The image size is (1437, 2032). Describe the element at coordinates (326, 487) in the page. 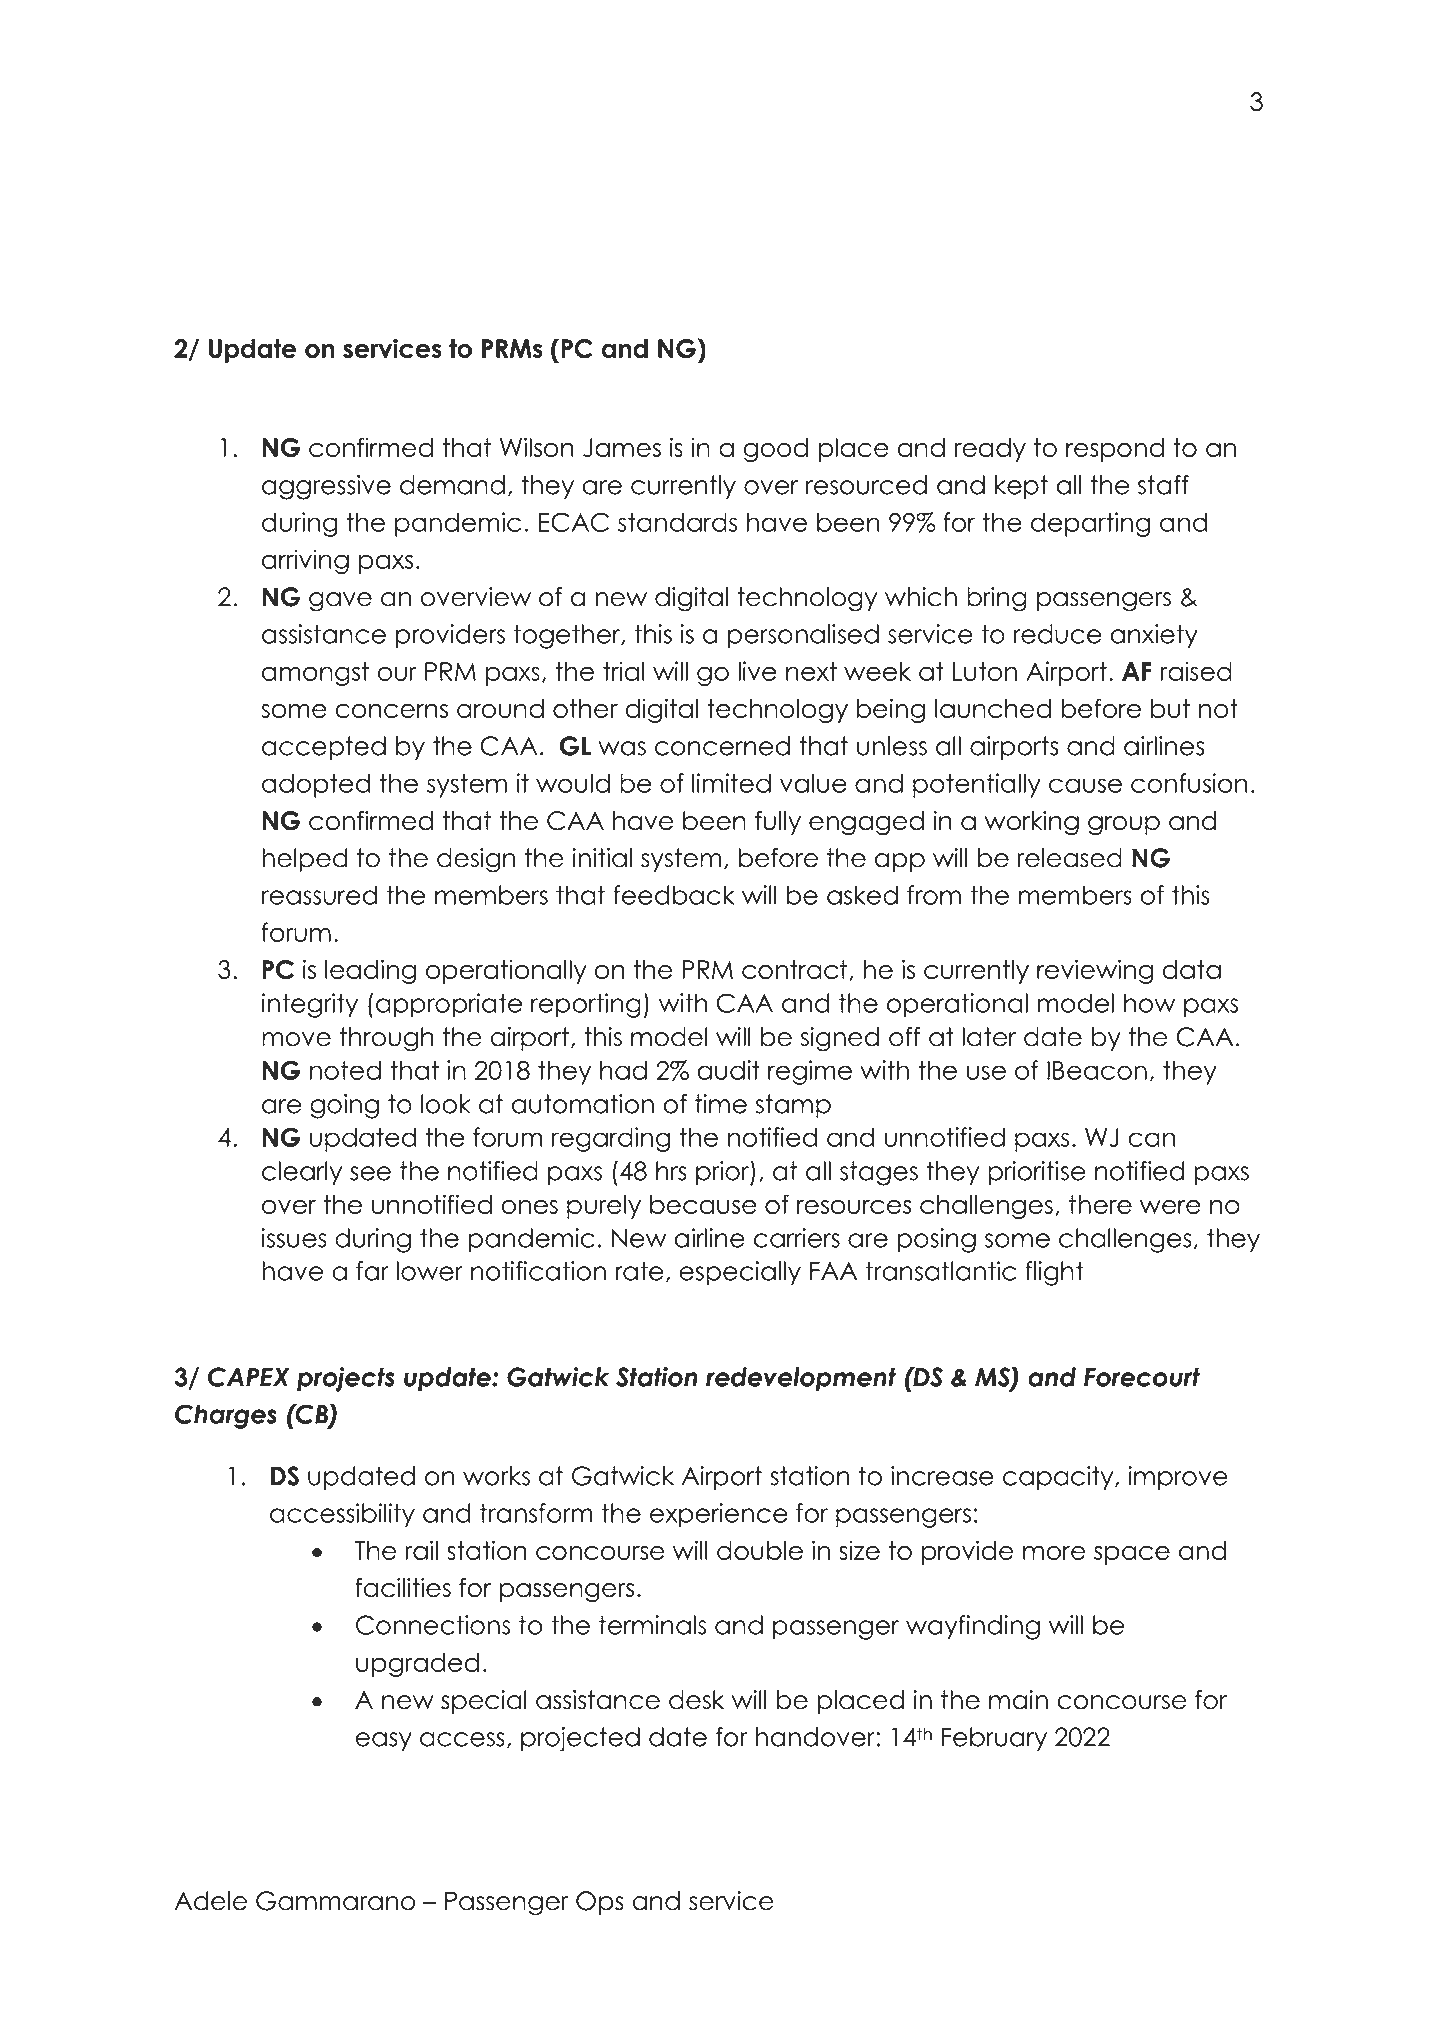

I see `aggressive` at that location.
